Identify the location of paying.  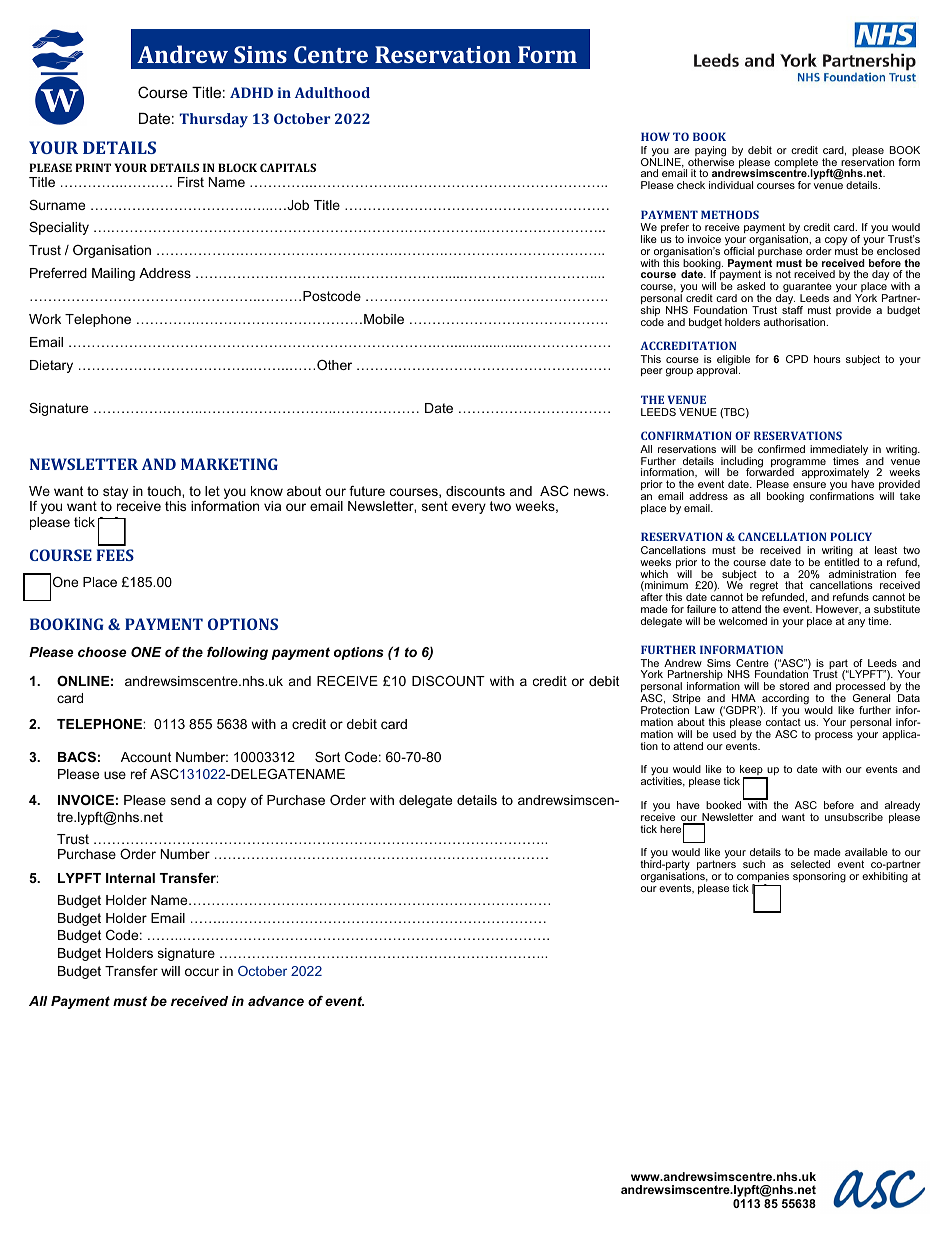
(710, 152).
